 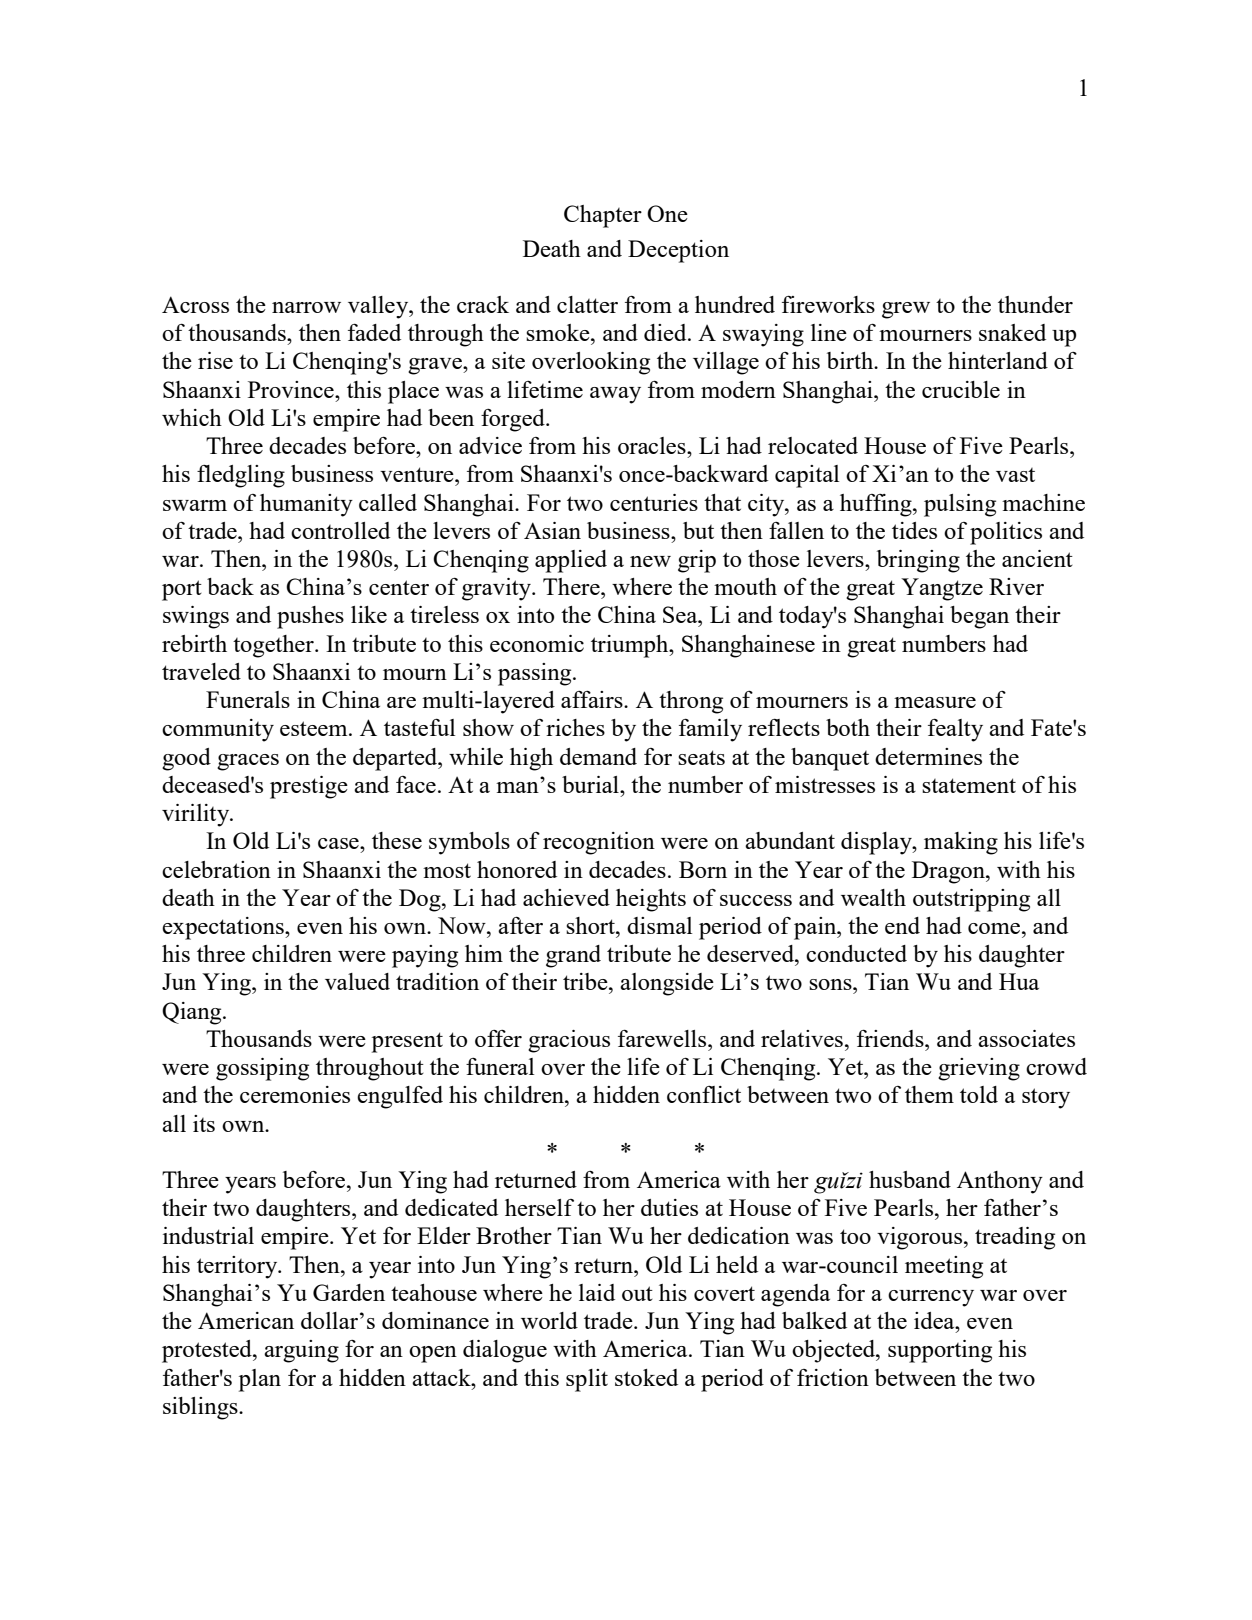 What do you see at coordinates (906, 310) in the screenshot?
I see `grew` at bounding box center [906, 310].
